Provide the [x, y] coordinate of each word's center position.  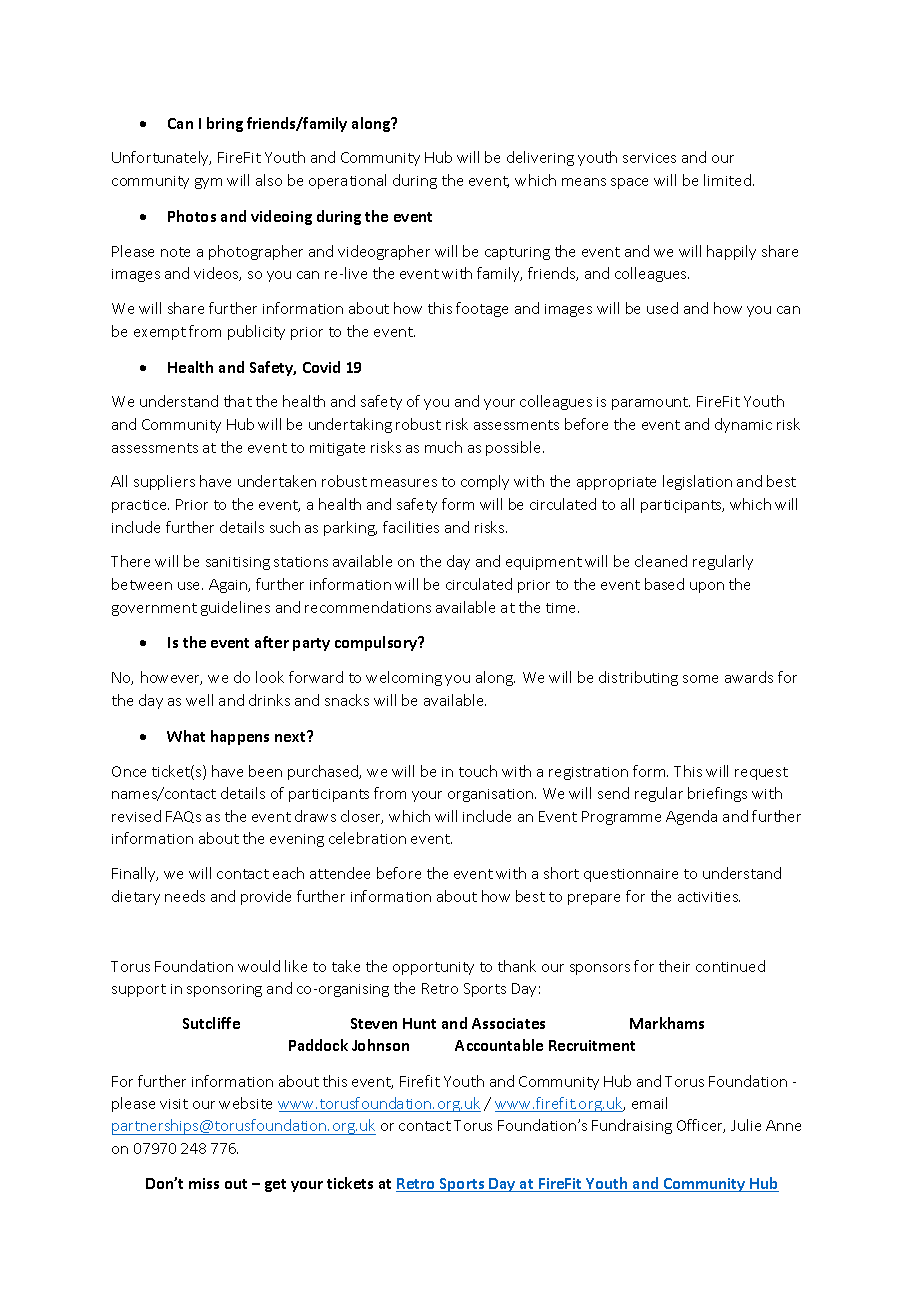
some [700, 679]
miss [204, 1183]
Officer [701, 1126]
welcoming [404, 678]
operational [347, 181]
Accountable [499, 1045]
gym [208, 183]
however [171, 678]
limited [727, 180]
